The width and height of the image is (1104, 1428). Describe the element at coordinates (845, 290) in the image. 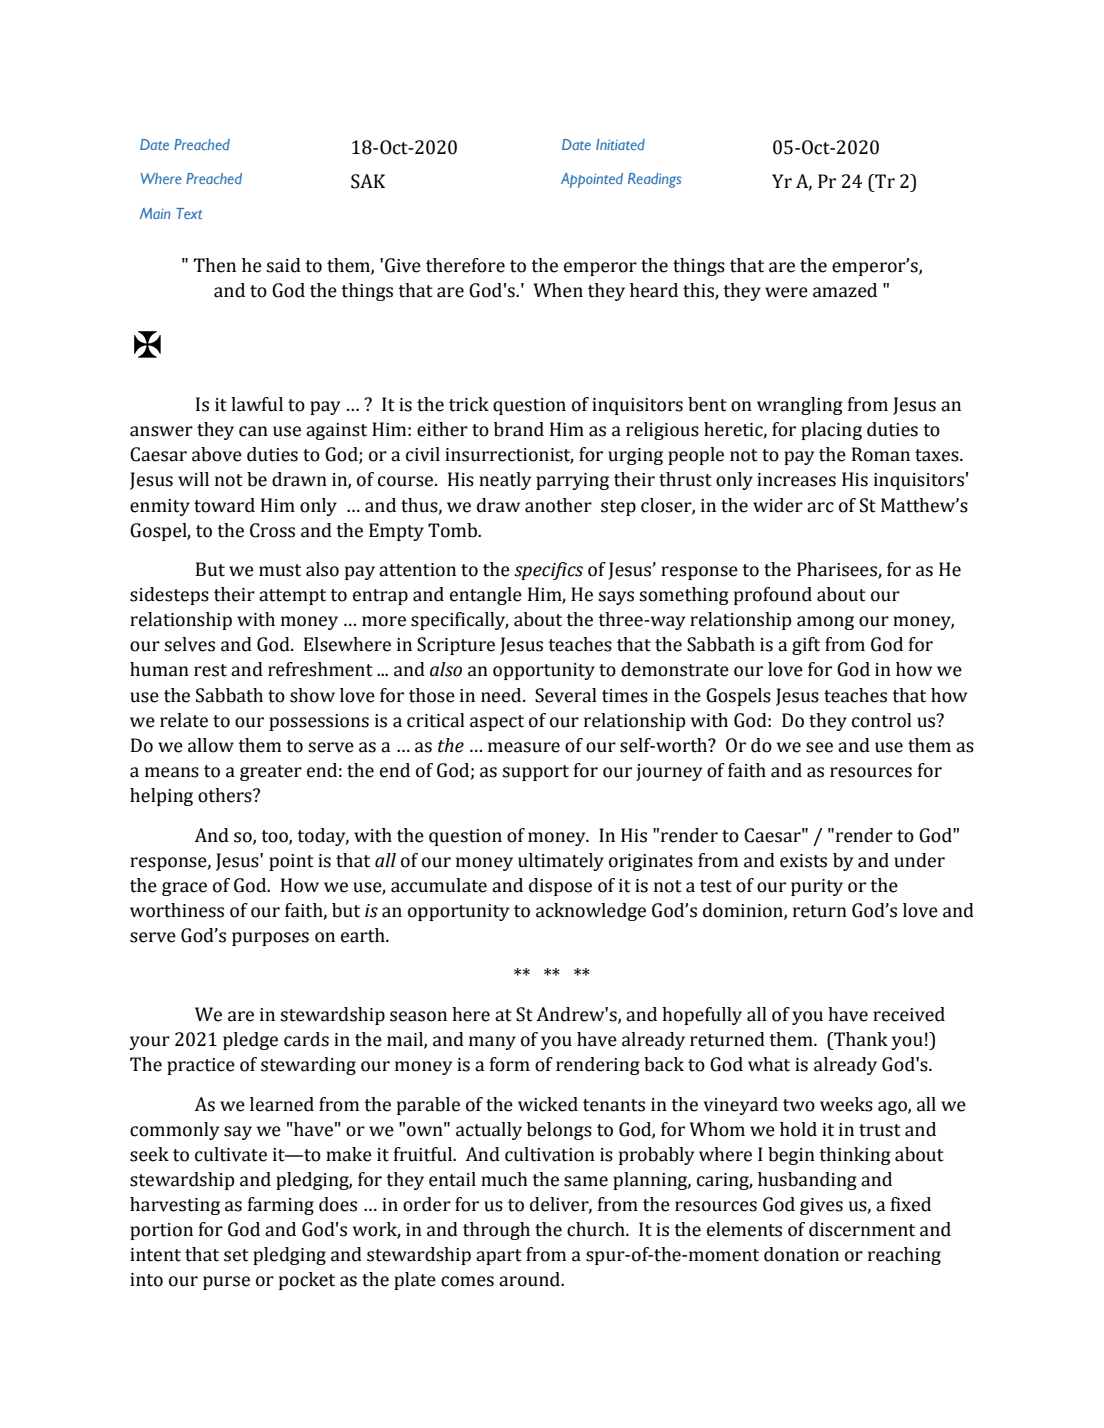

I see `amazed` at that location.
